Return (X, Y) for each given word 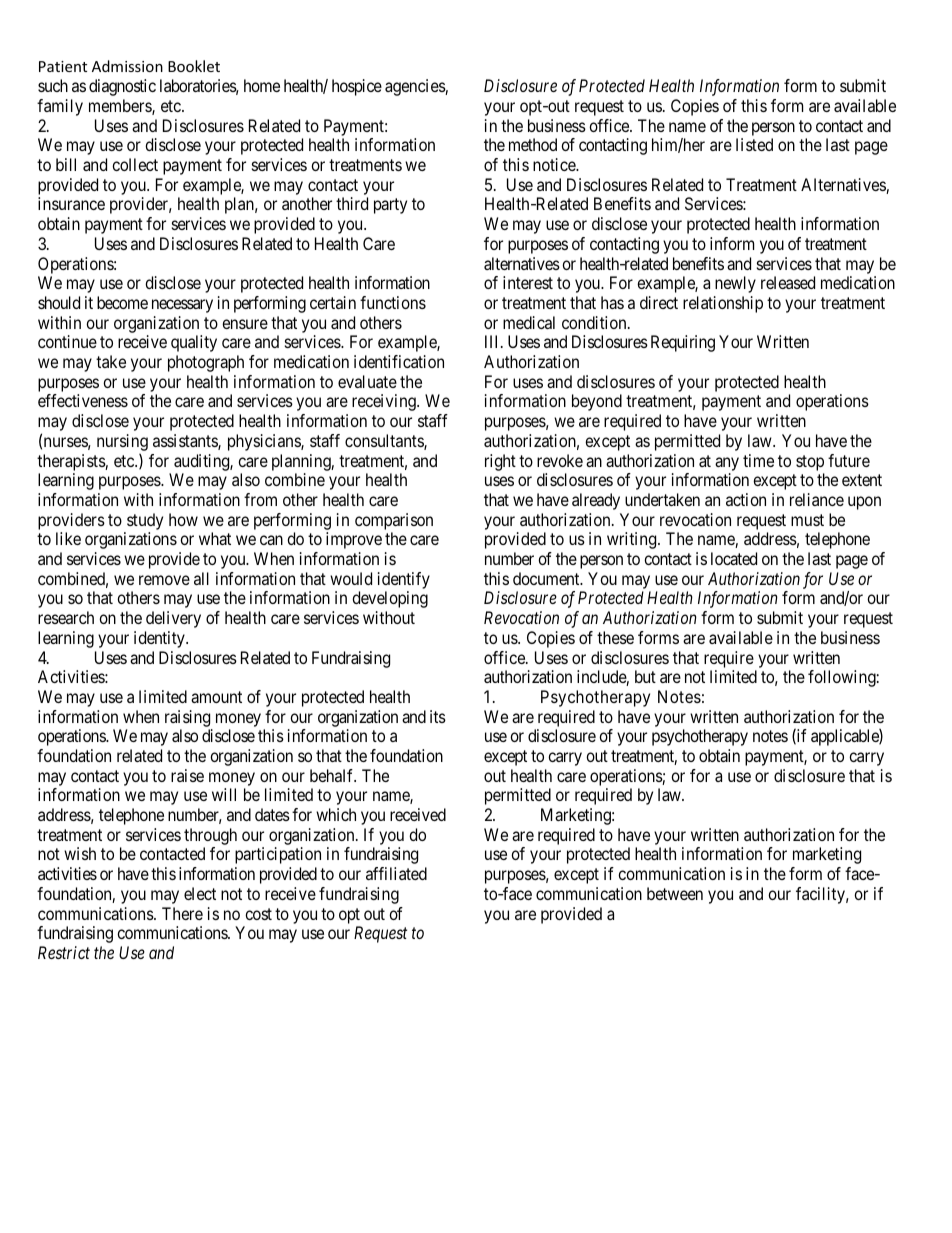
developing (390, 599)
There (182, 913)
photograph (206, 363)
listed (754, 144)
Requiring (683, 343)
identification (399, 361)
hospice (357, 87)
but (645, 676)
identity (160, 639)
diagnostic (122, 87)
